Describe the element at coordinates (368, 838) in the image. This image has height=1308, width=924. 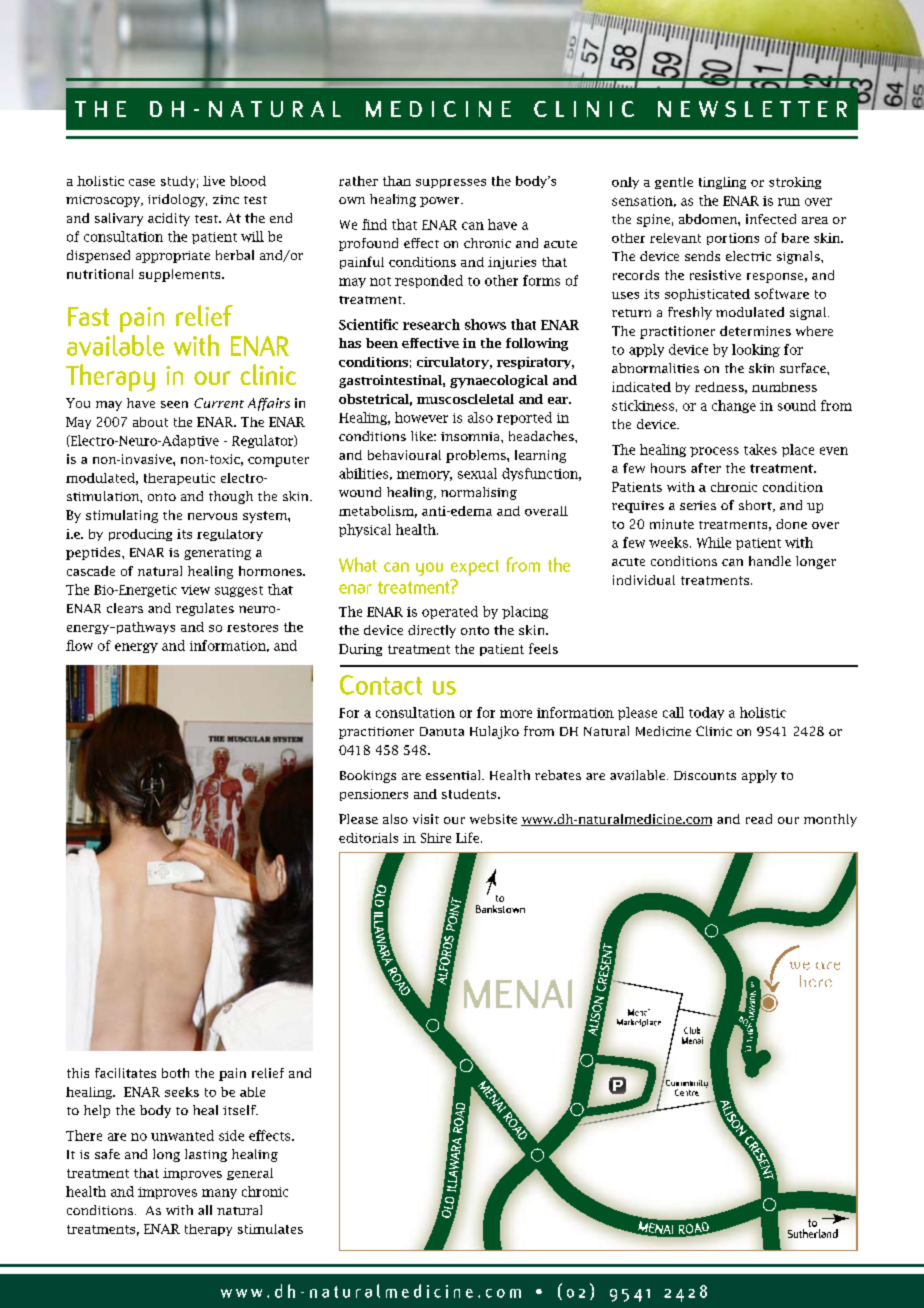
I see `editorials` at that location.
